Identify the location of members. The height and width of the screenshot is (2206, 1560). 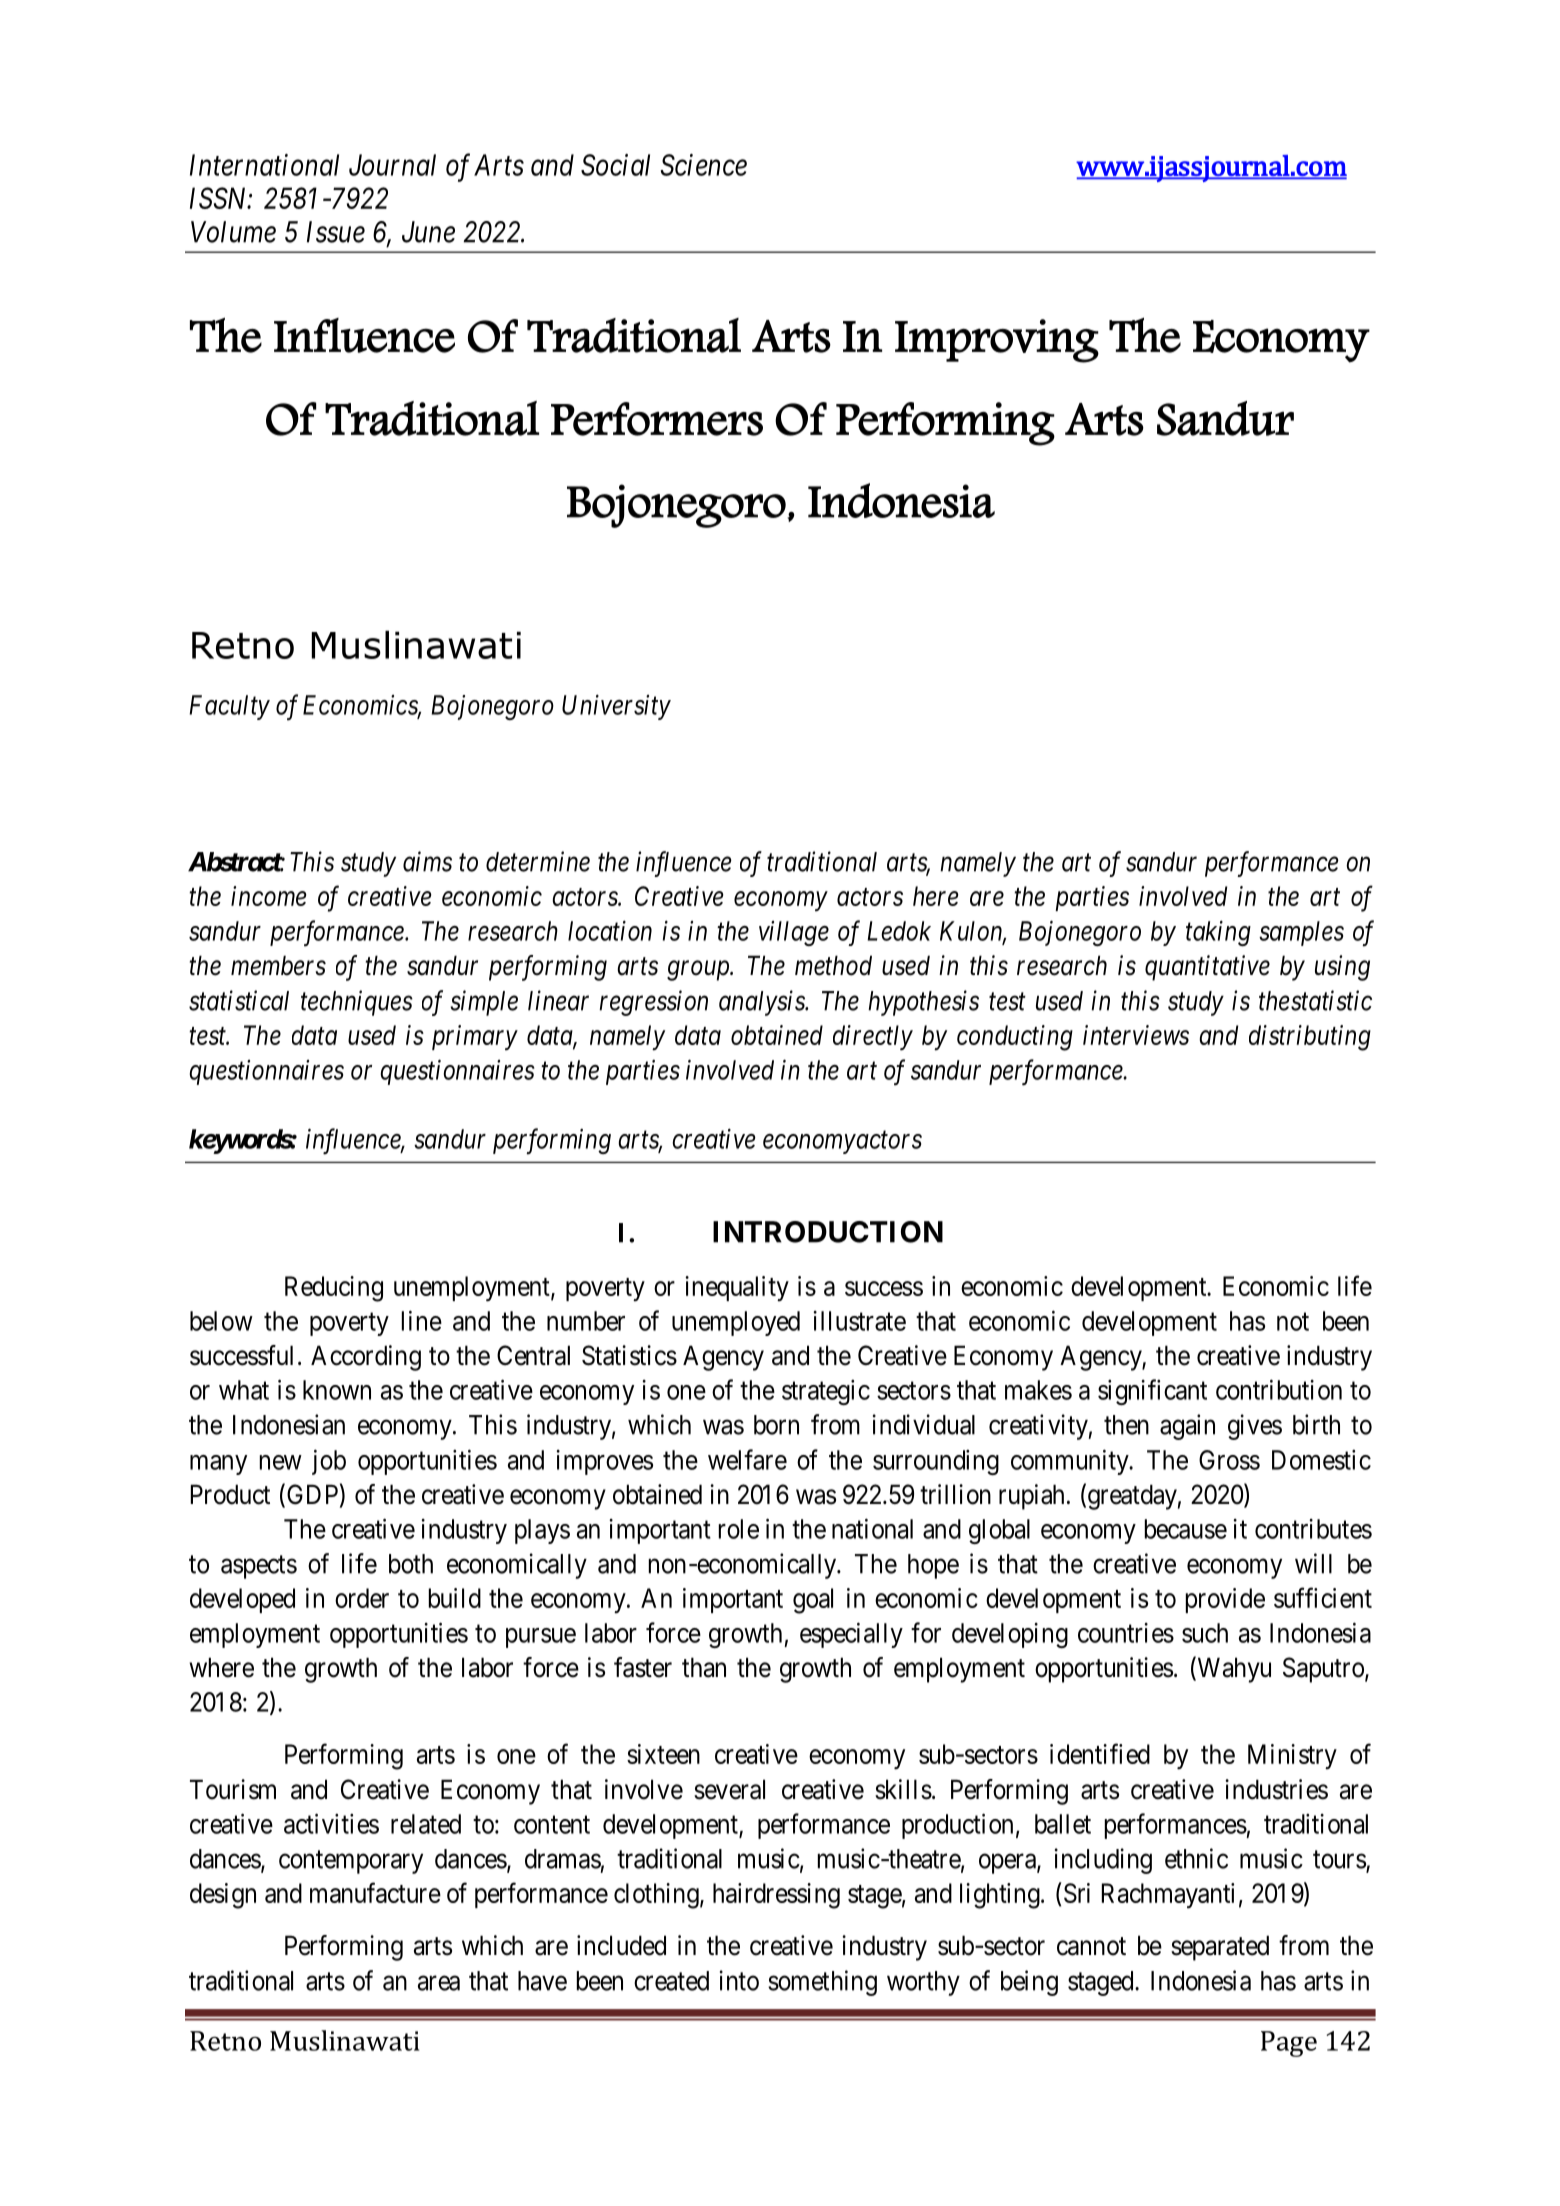
(278, 965).
